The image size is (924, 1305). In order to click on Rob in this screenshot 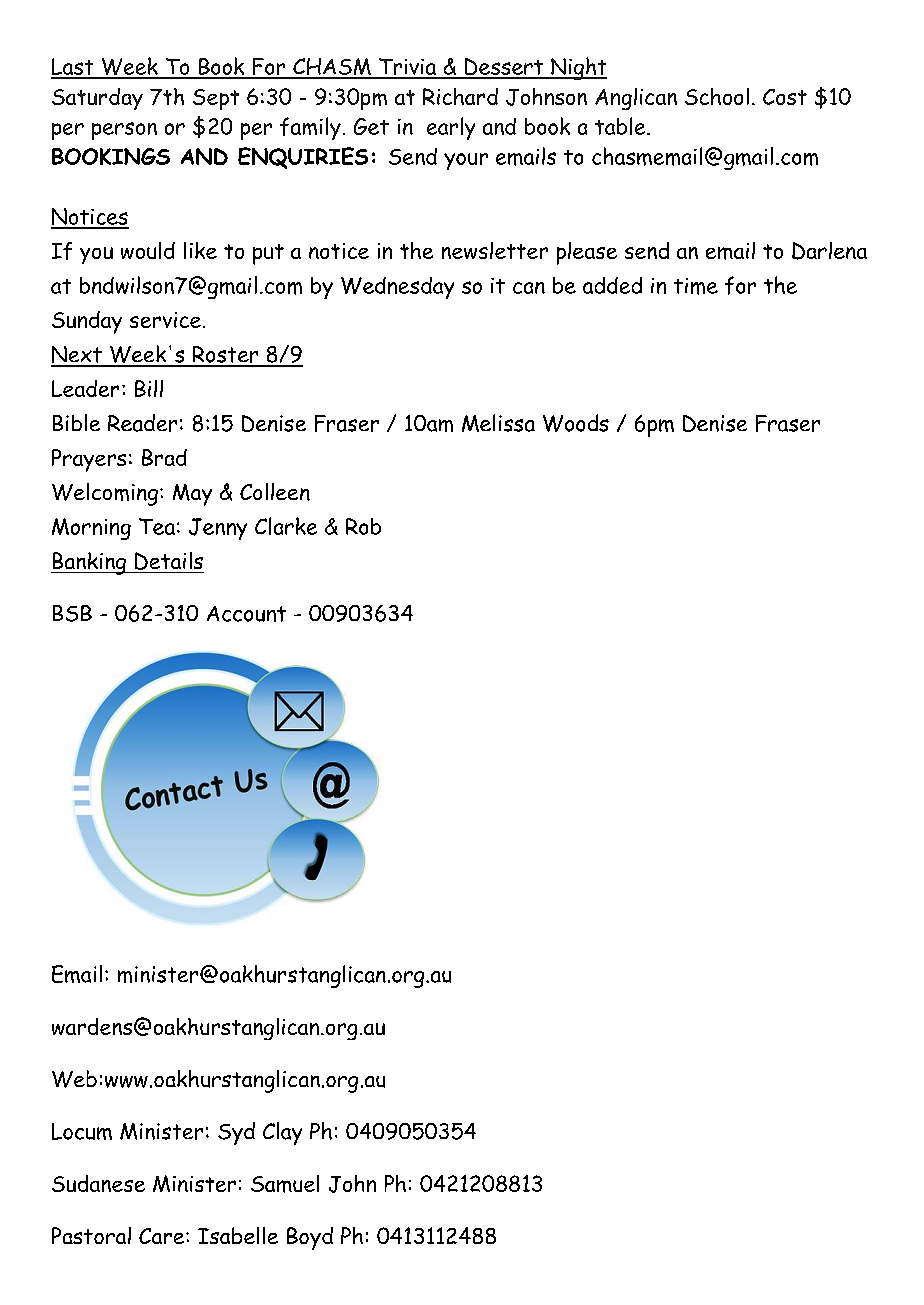, I will do `click(363, 526)`.
